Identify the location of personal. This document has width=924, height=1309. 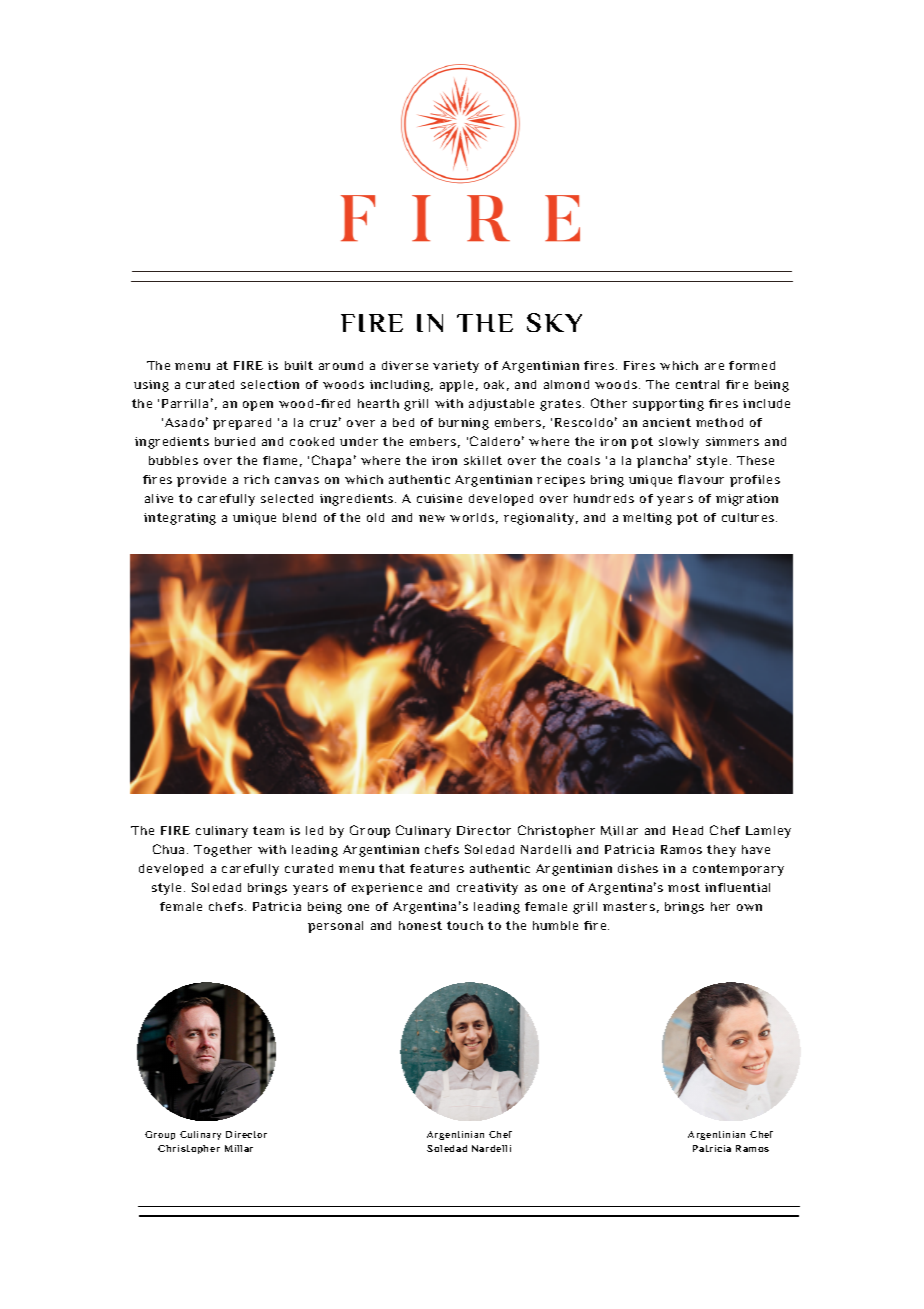
(335, 927).
